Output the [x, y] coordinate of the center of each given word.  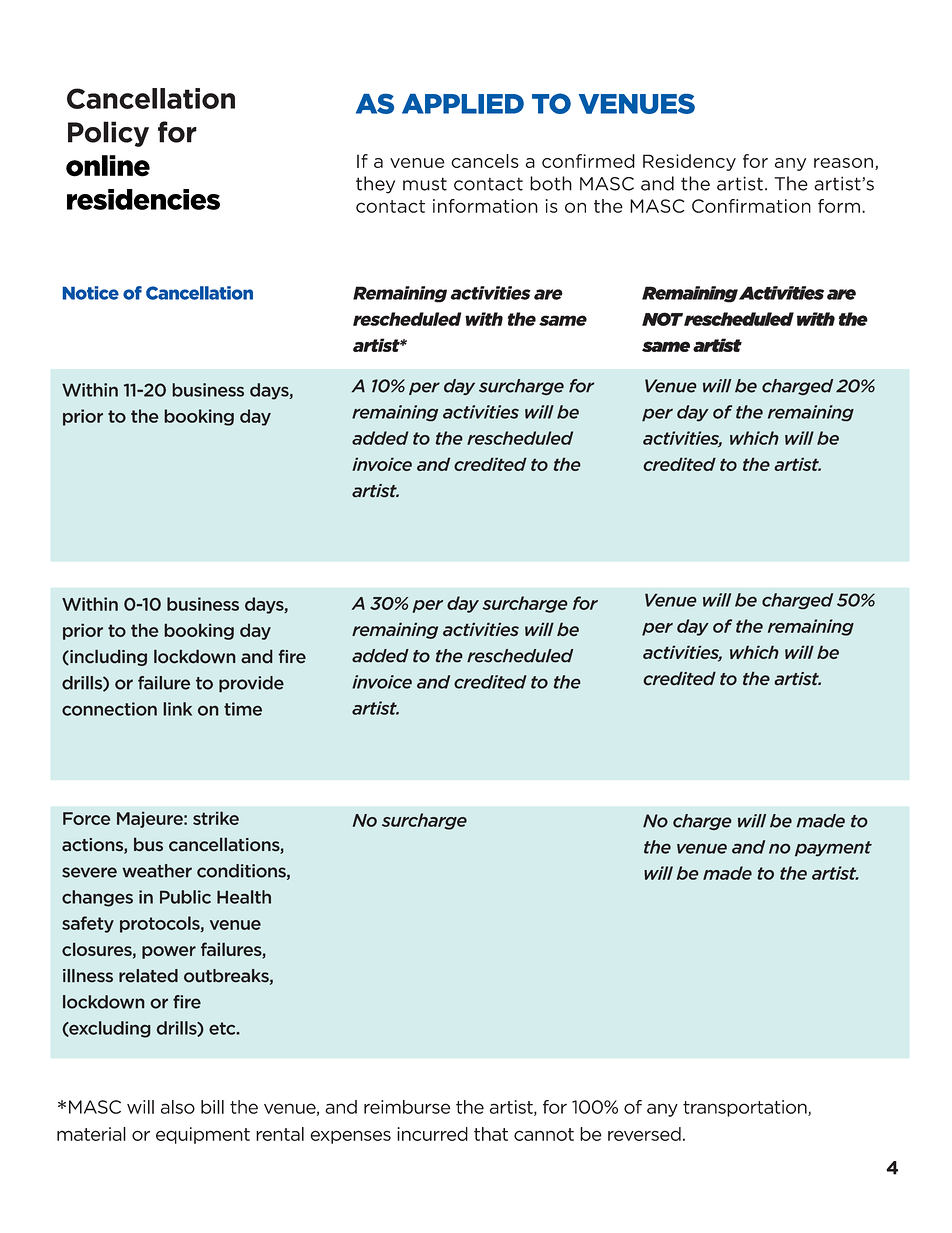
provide [251, 684]
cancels [485, 161]
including [107, 657]
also [178, 1107]
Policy [108, 134]
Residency [689, 162]
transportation [746, 1108]
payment [833, 849]
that [491, 1134]
